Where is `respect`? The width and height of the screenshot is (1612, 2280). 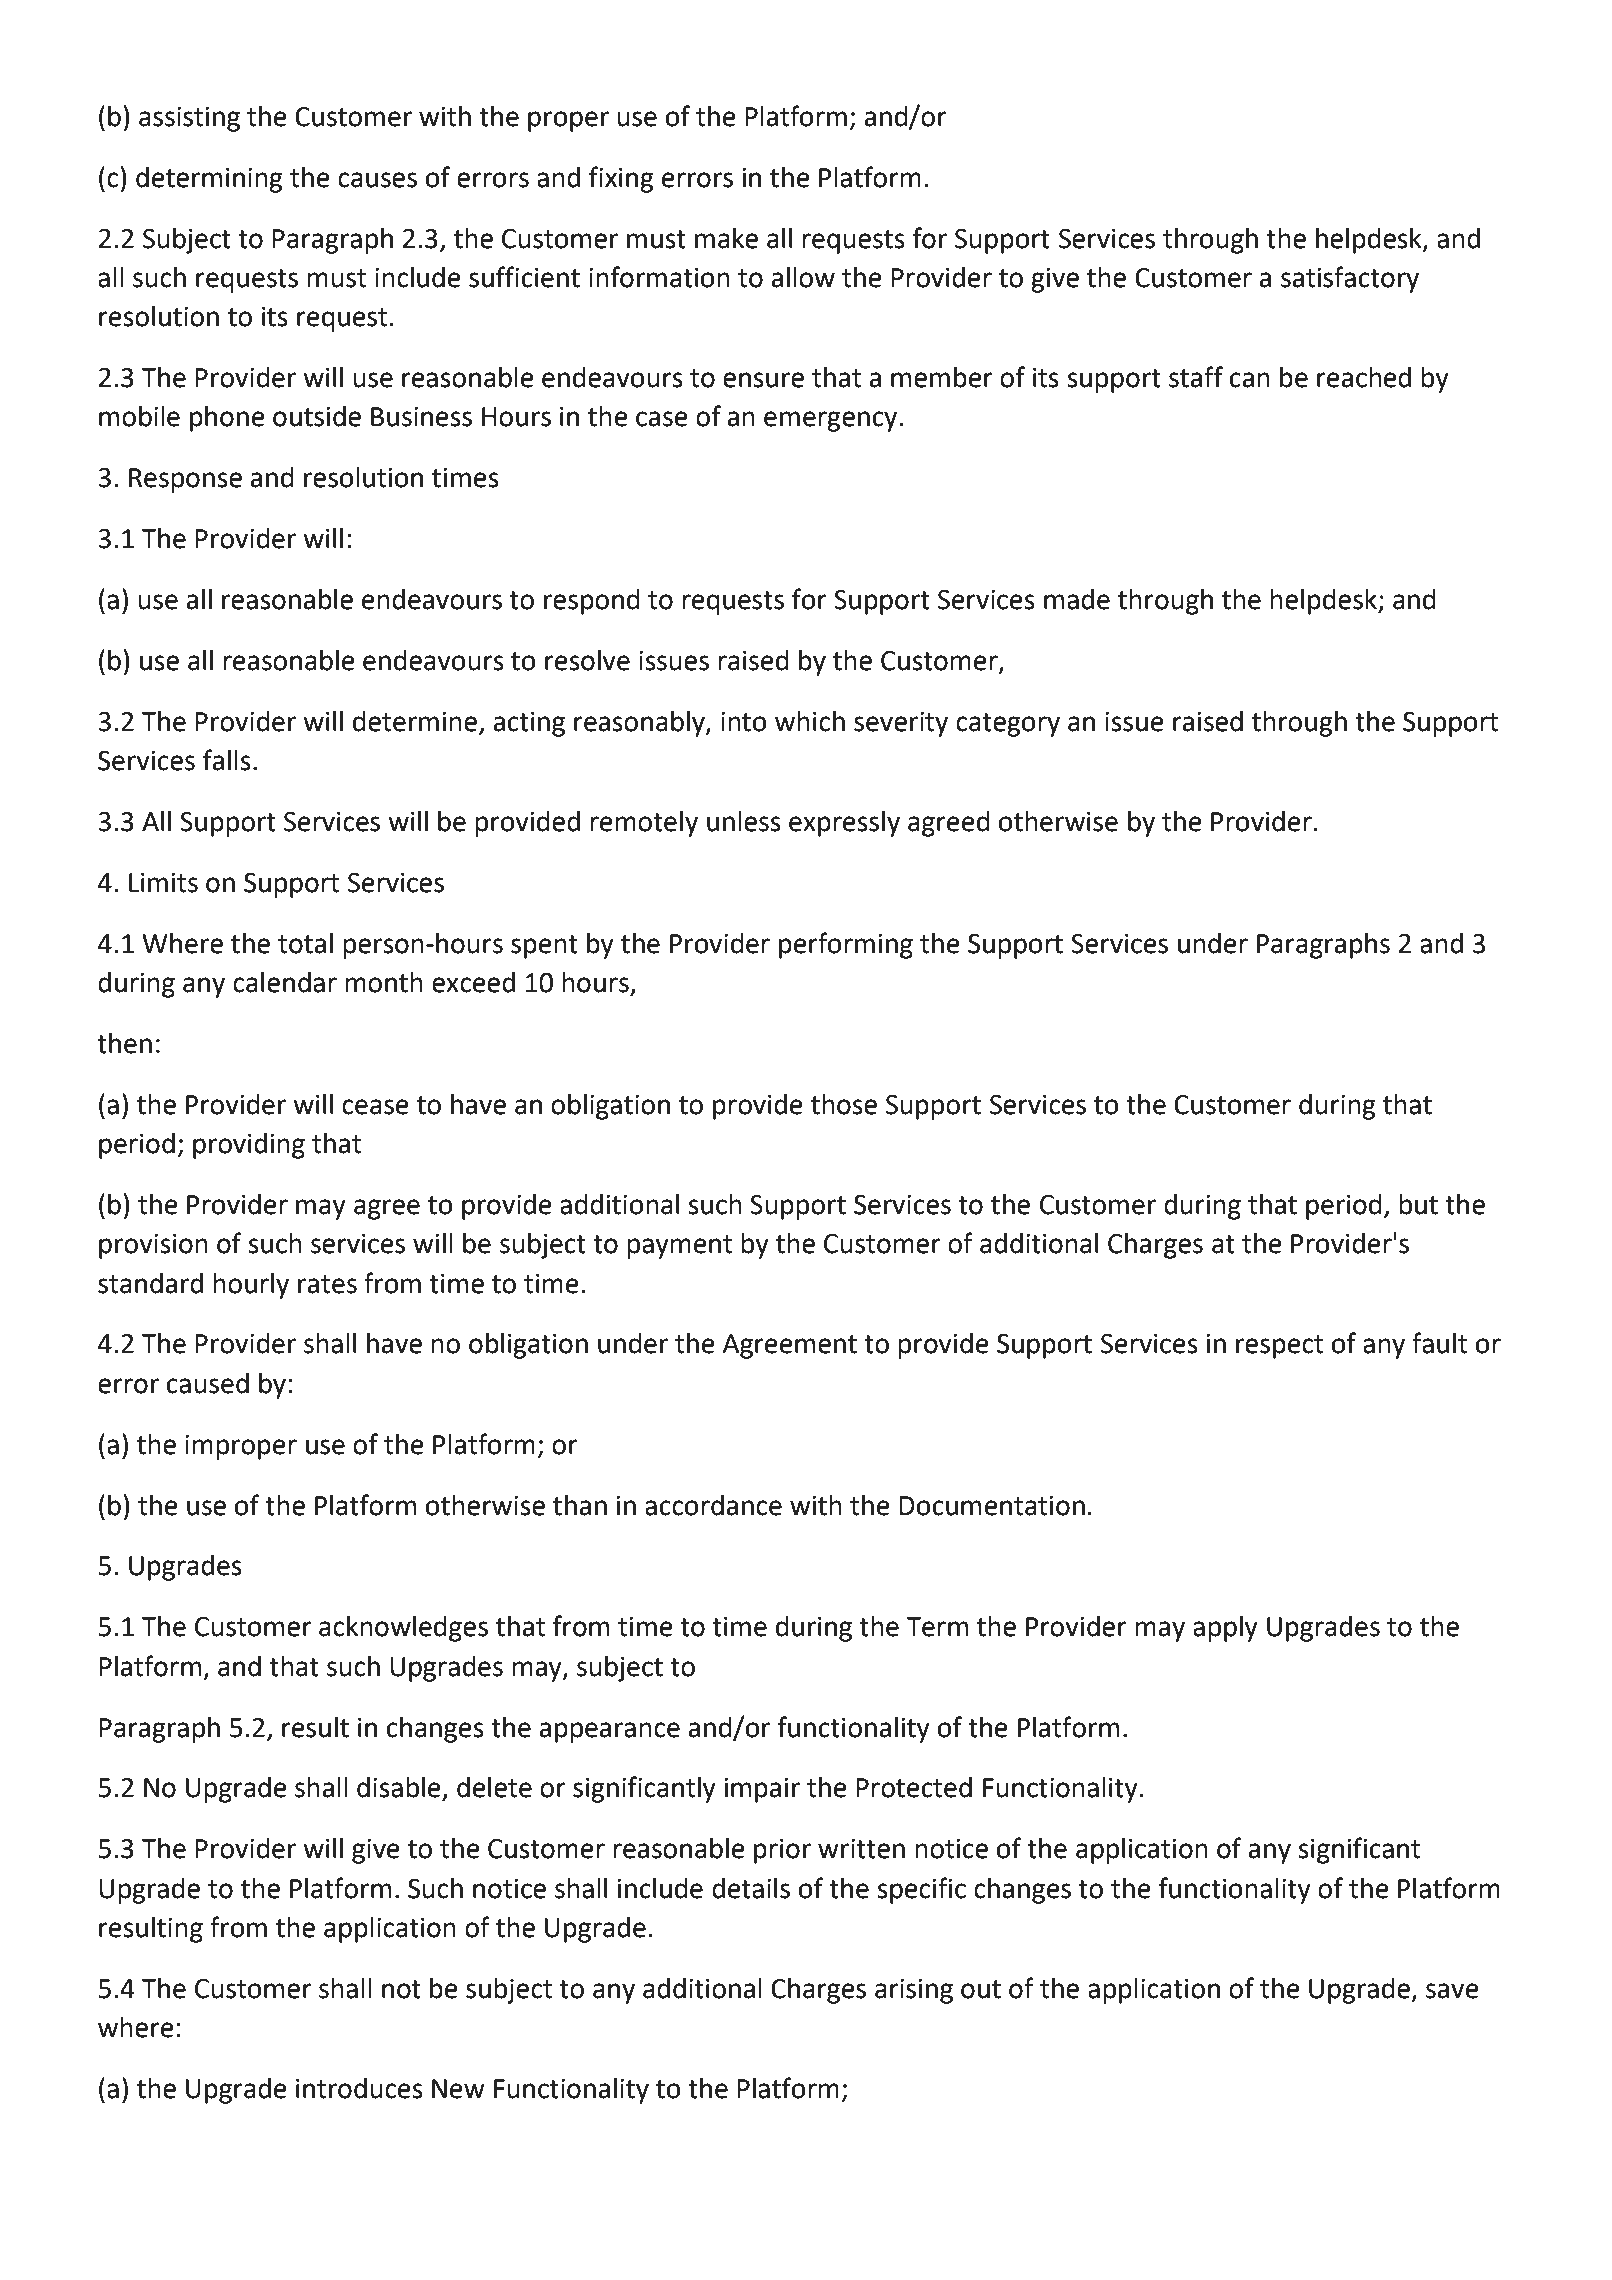 respect is located at coordinates (1279, 1347).
